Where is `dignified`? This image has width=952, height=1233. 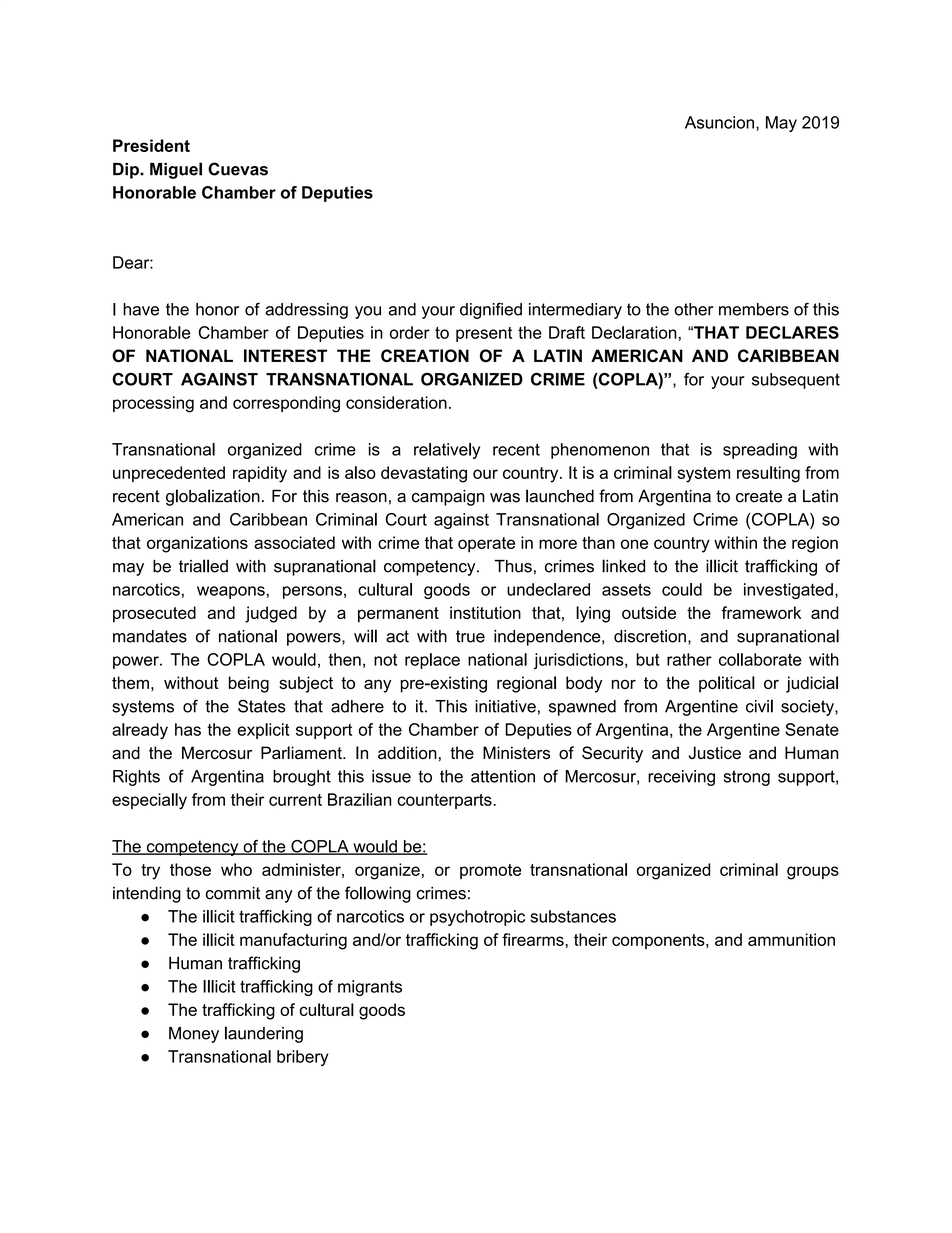
dignified is located at coordinates (491, 310).
